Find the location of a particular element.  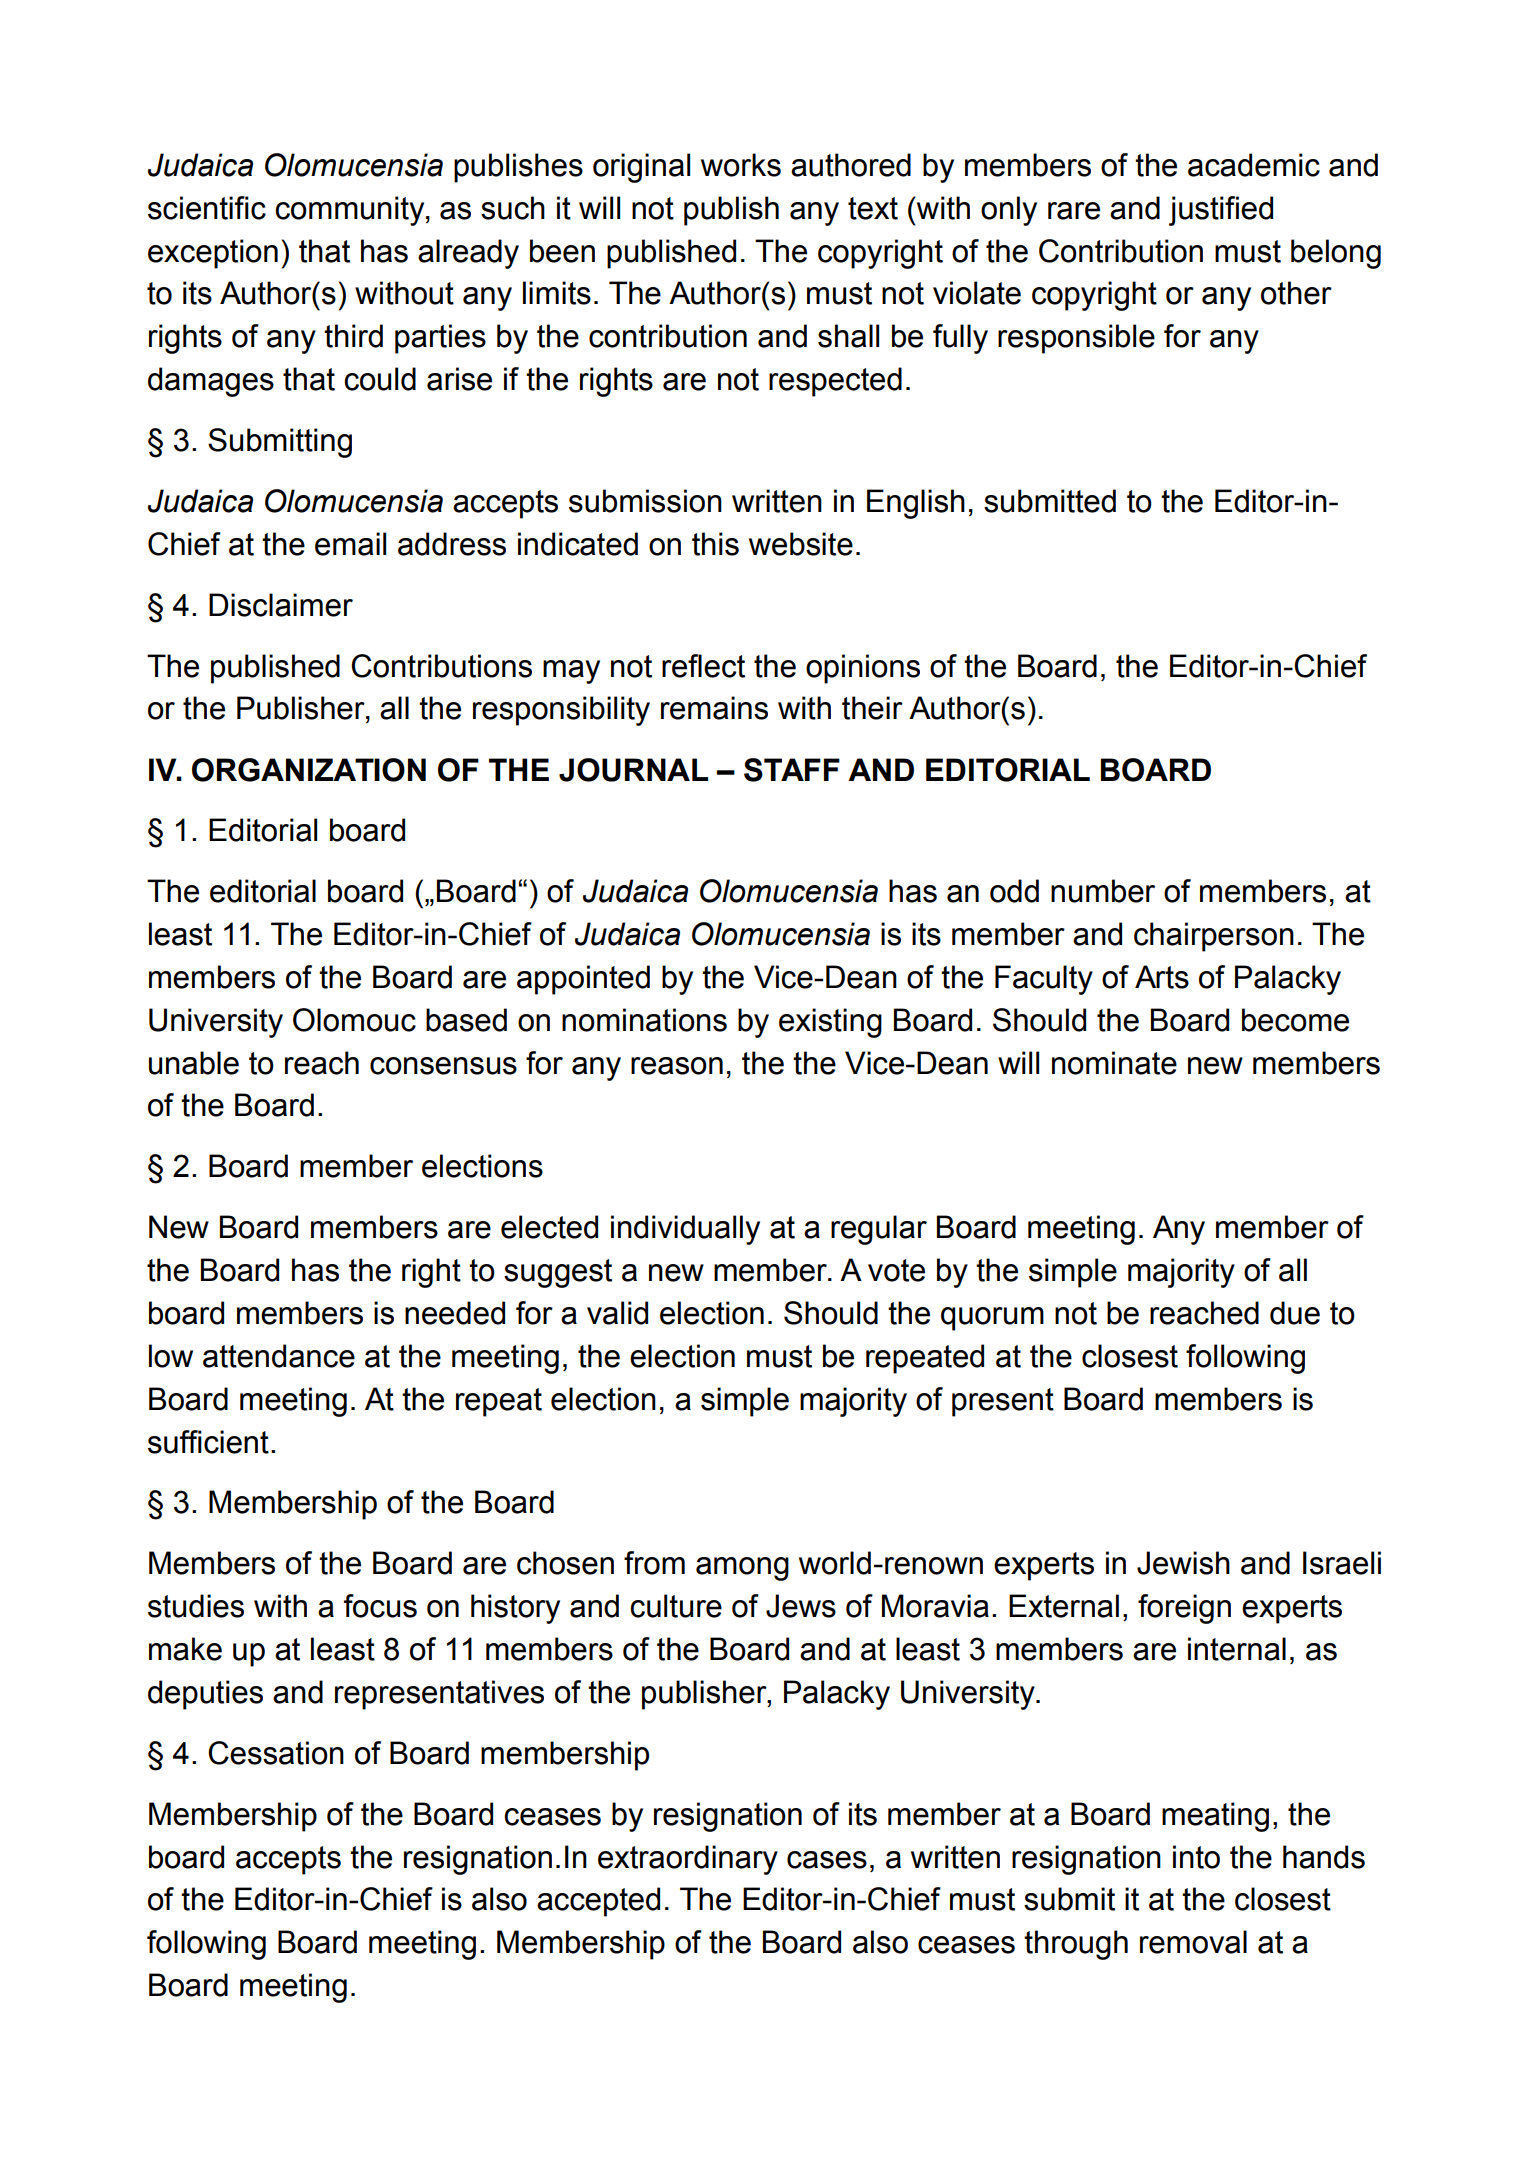

consensus is located at coordinates (443, 1066).
